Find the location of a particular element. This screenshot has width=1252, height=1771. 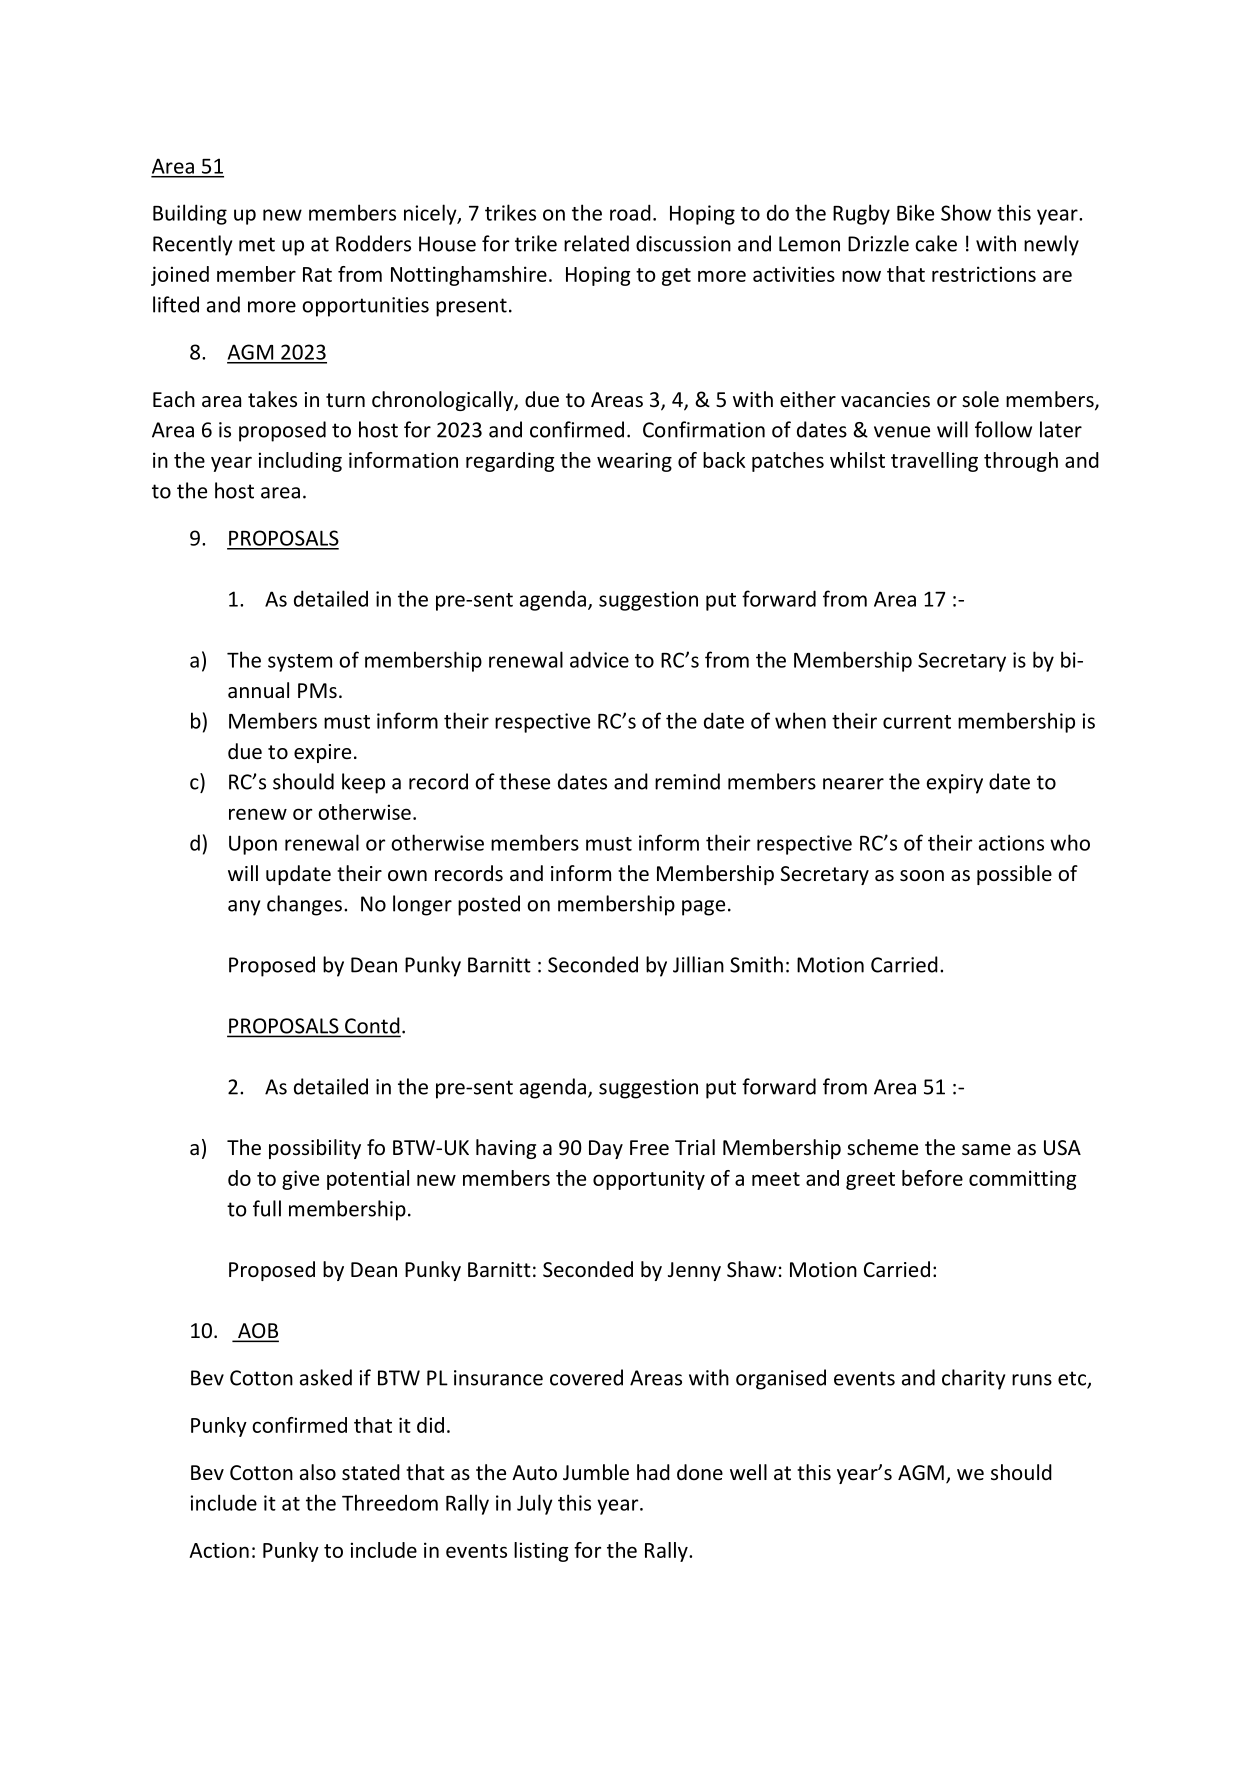

also is located at coordinates (318, 1472).
